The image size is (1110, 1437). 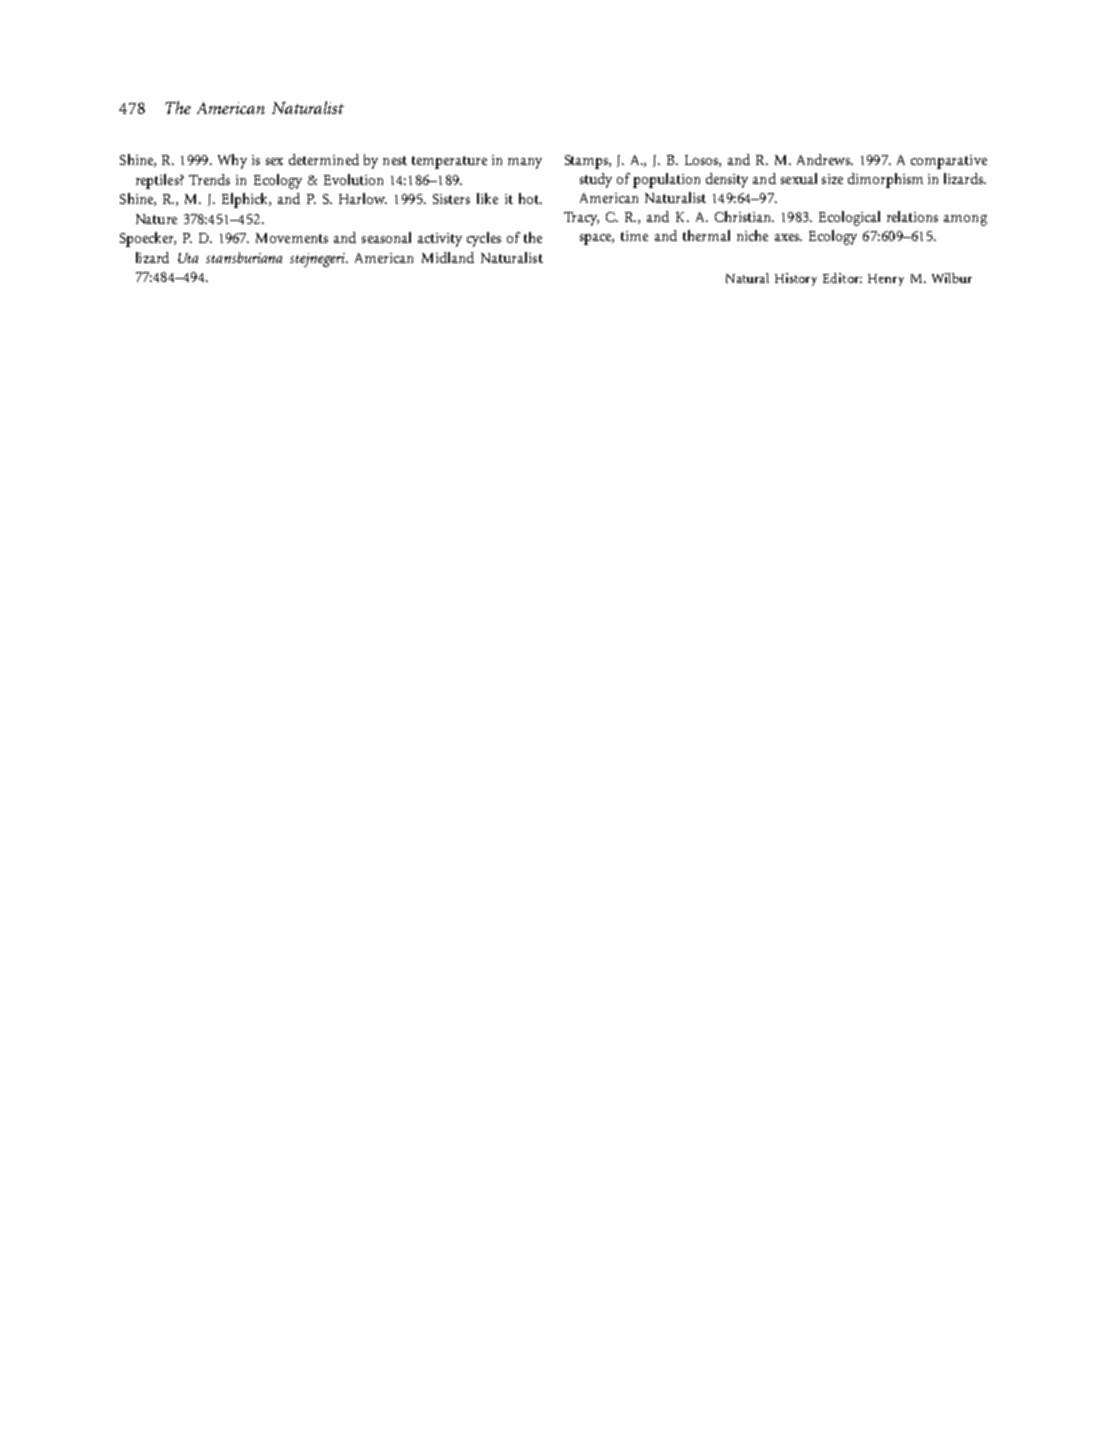 What do you see at coordinates (796, 279) in the screenshot?
I see `History` at bounding box center [796, 279].
